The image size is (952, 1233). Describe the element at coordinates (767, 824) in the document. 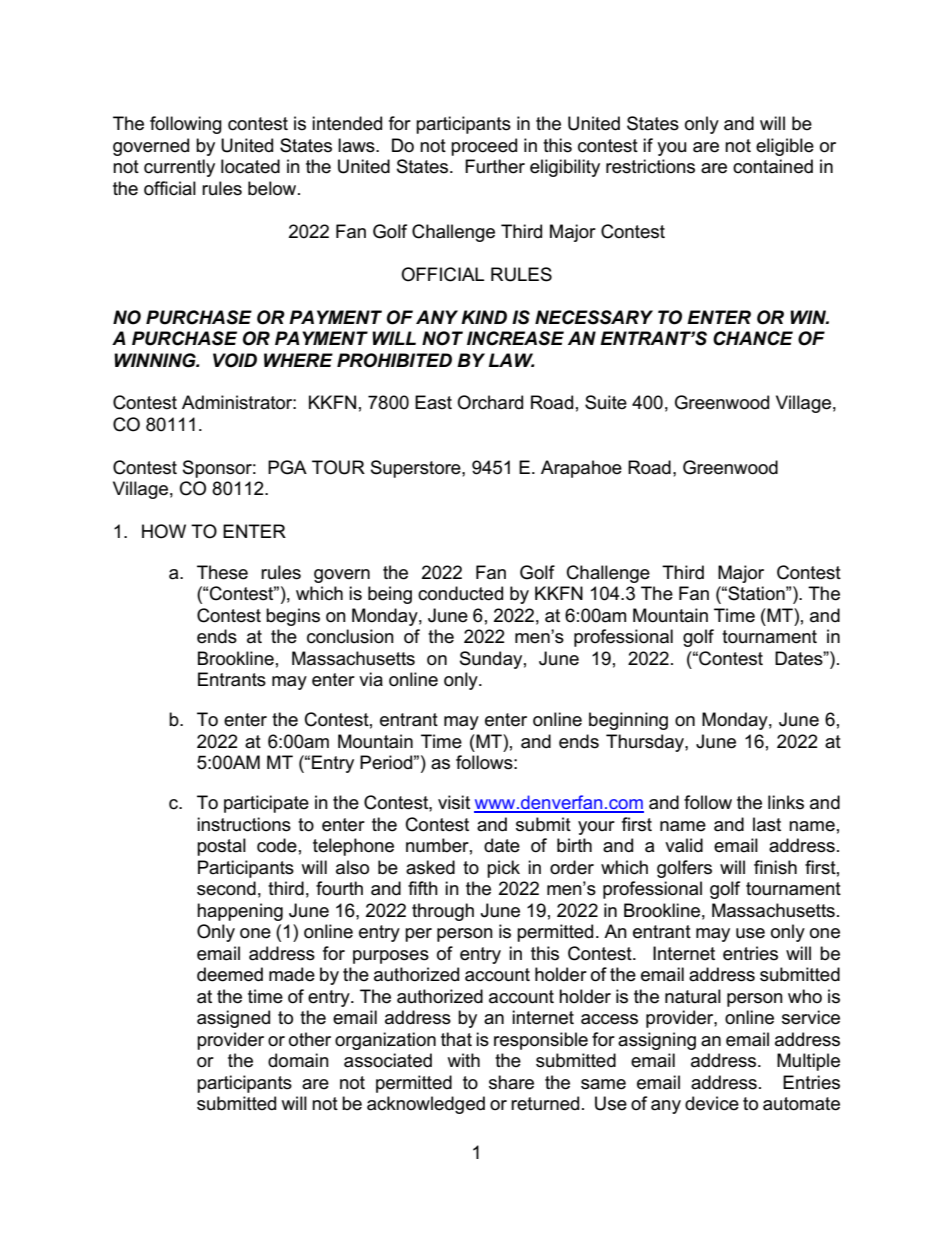

I see `last` at that location.
